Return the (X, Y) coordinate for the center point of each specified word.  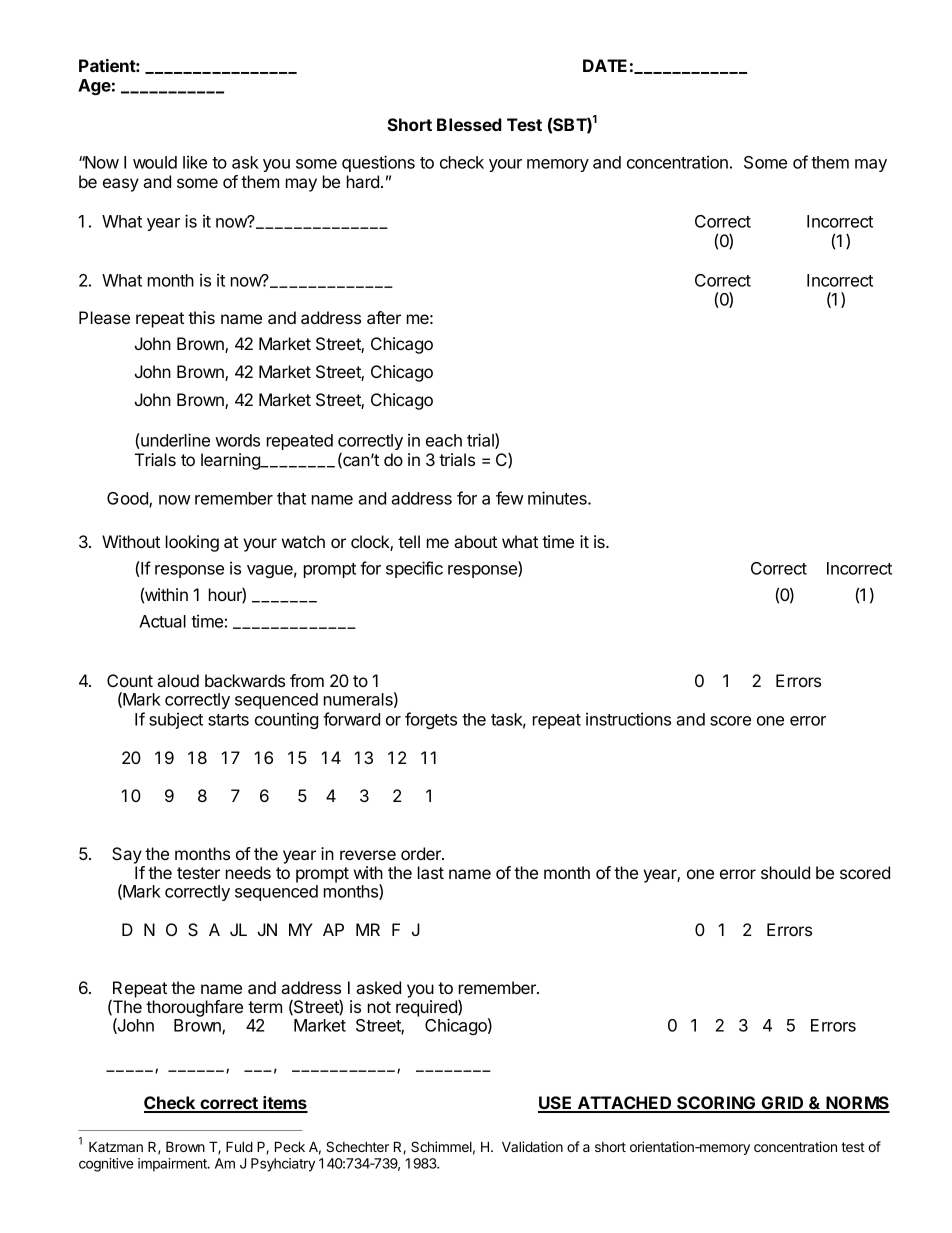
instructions (628, 719)
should (785, 872)
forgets (431, 720)
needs (248, 872)
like (195, 162)
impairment (173, 1165)
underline (174, 441)
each (444, 440)
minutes (558, 498)
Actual (162, 621)
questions (378, 163)
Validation (532, 1146)
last (431, 872)
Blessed (469, 124)
